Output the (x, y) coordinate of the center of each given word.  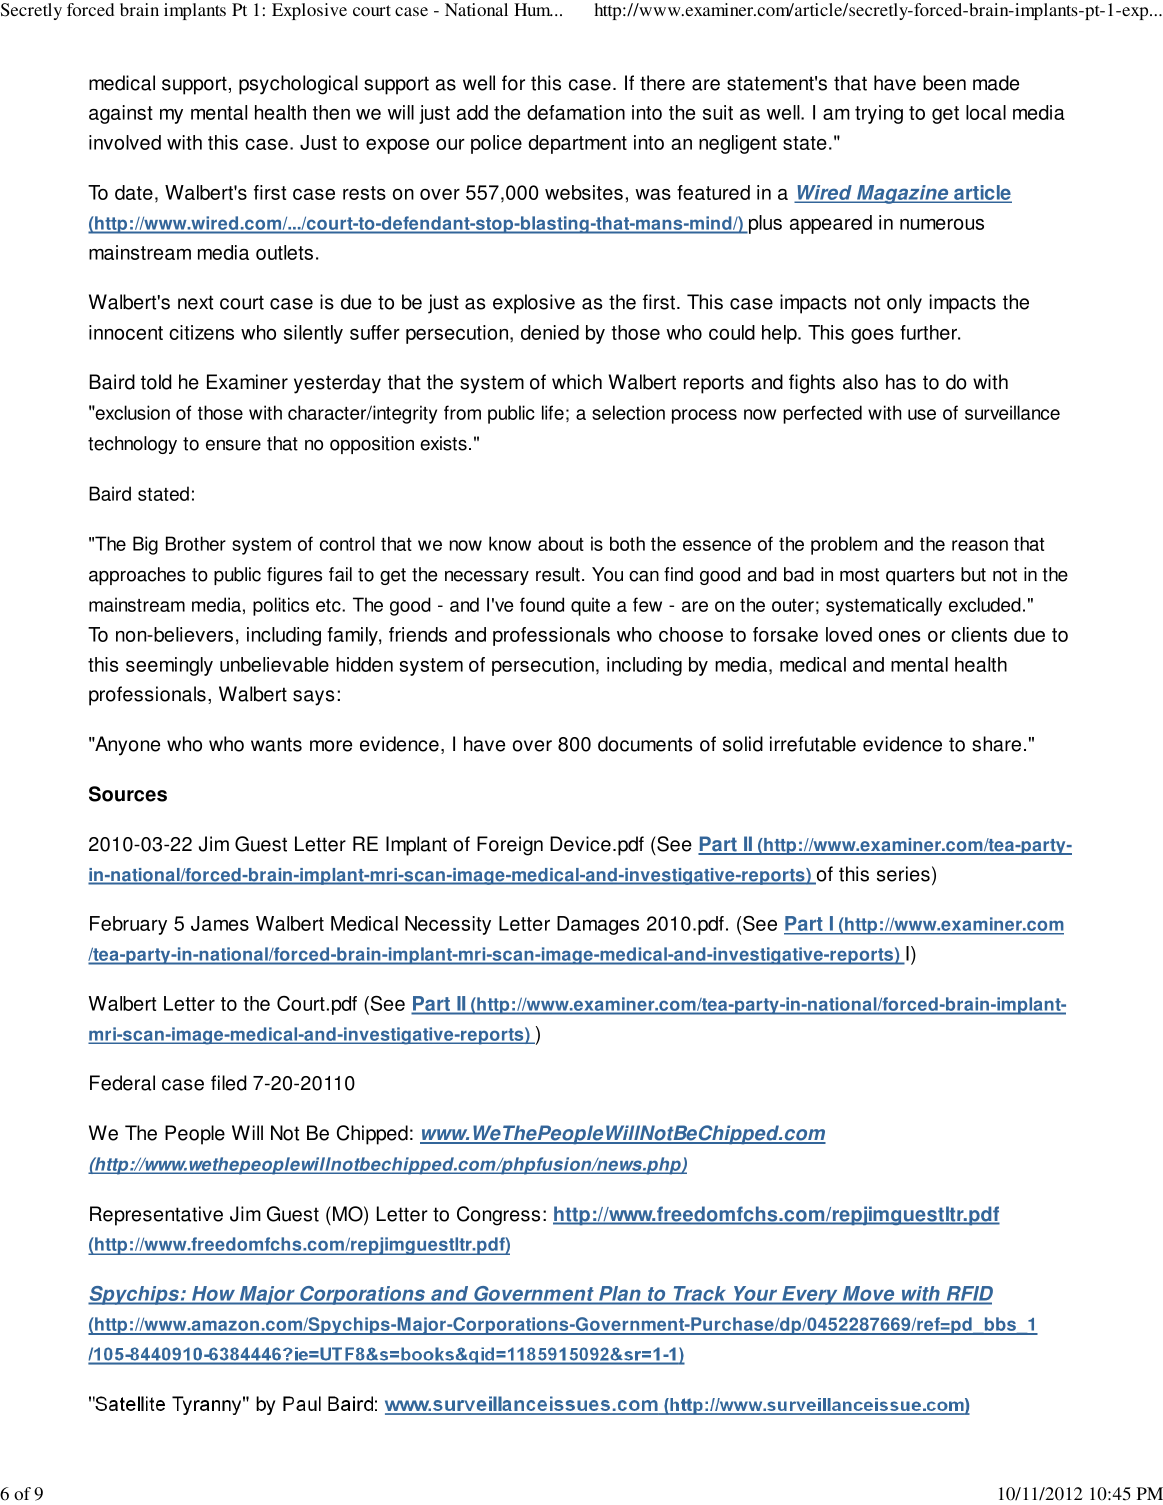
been (944, 83)
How (213, 1295)
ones (900, 636)
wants (276, 744)
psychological (298, 85)
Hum (533, 9)
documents (645, 744)
